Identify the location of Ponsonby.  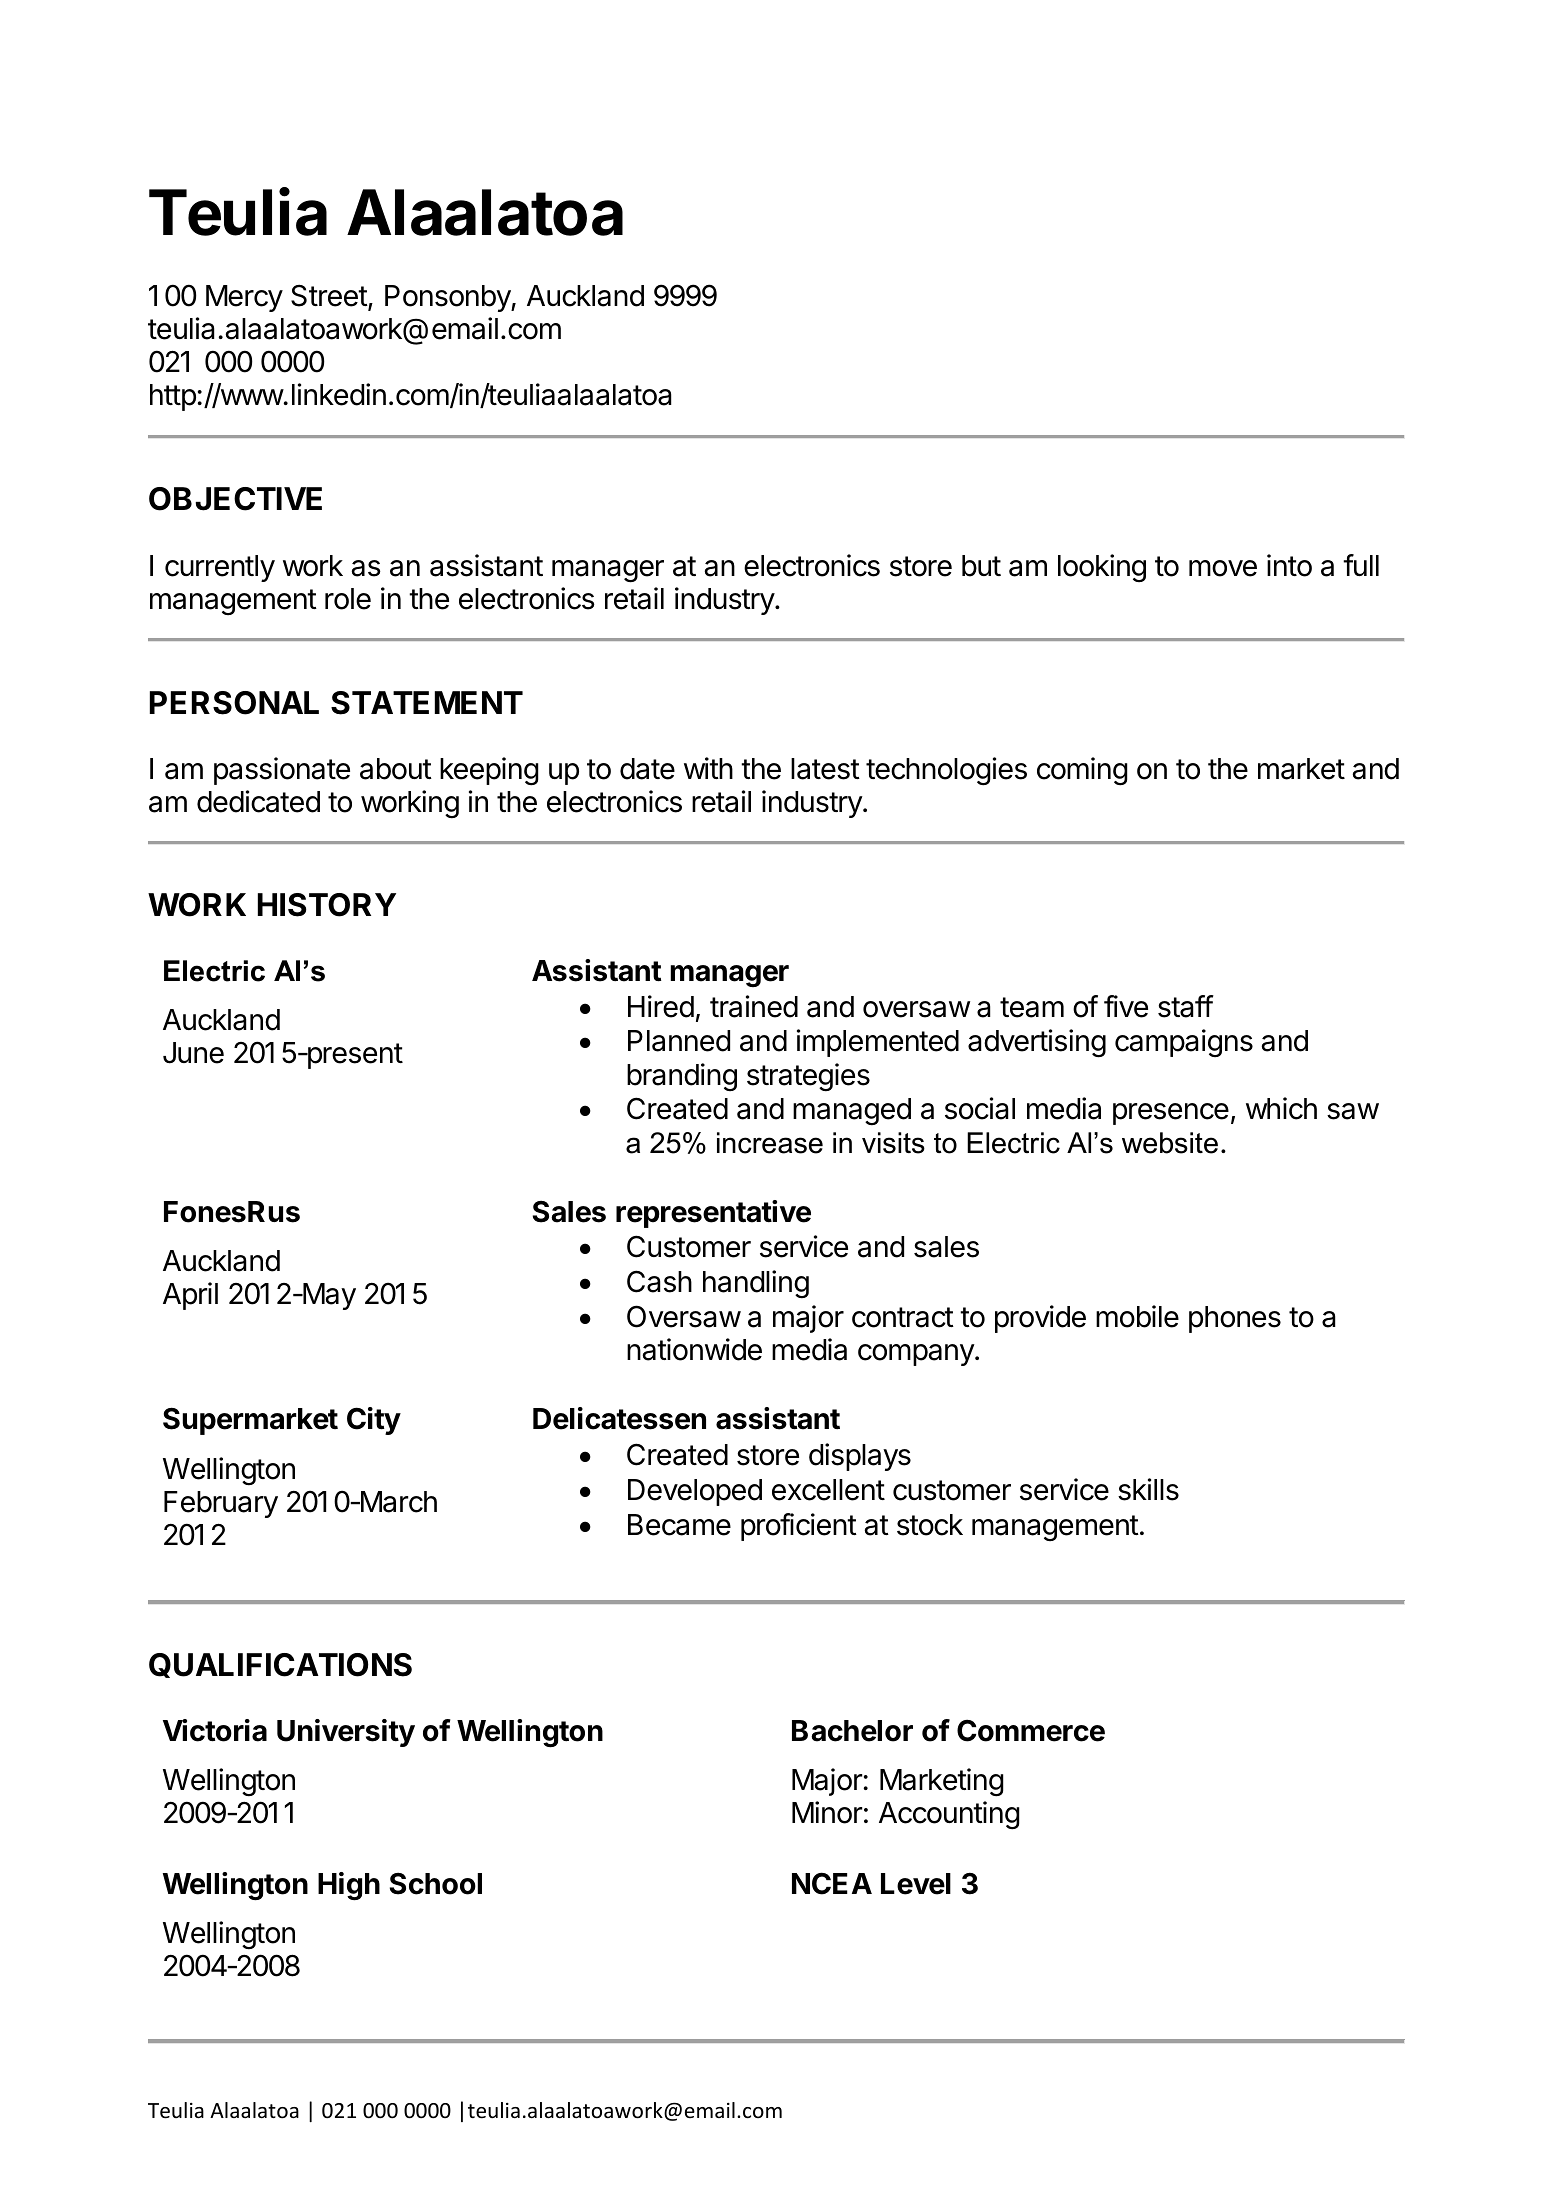
(448, 298).
